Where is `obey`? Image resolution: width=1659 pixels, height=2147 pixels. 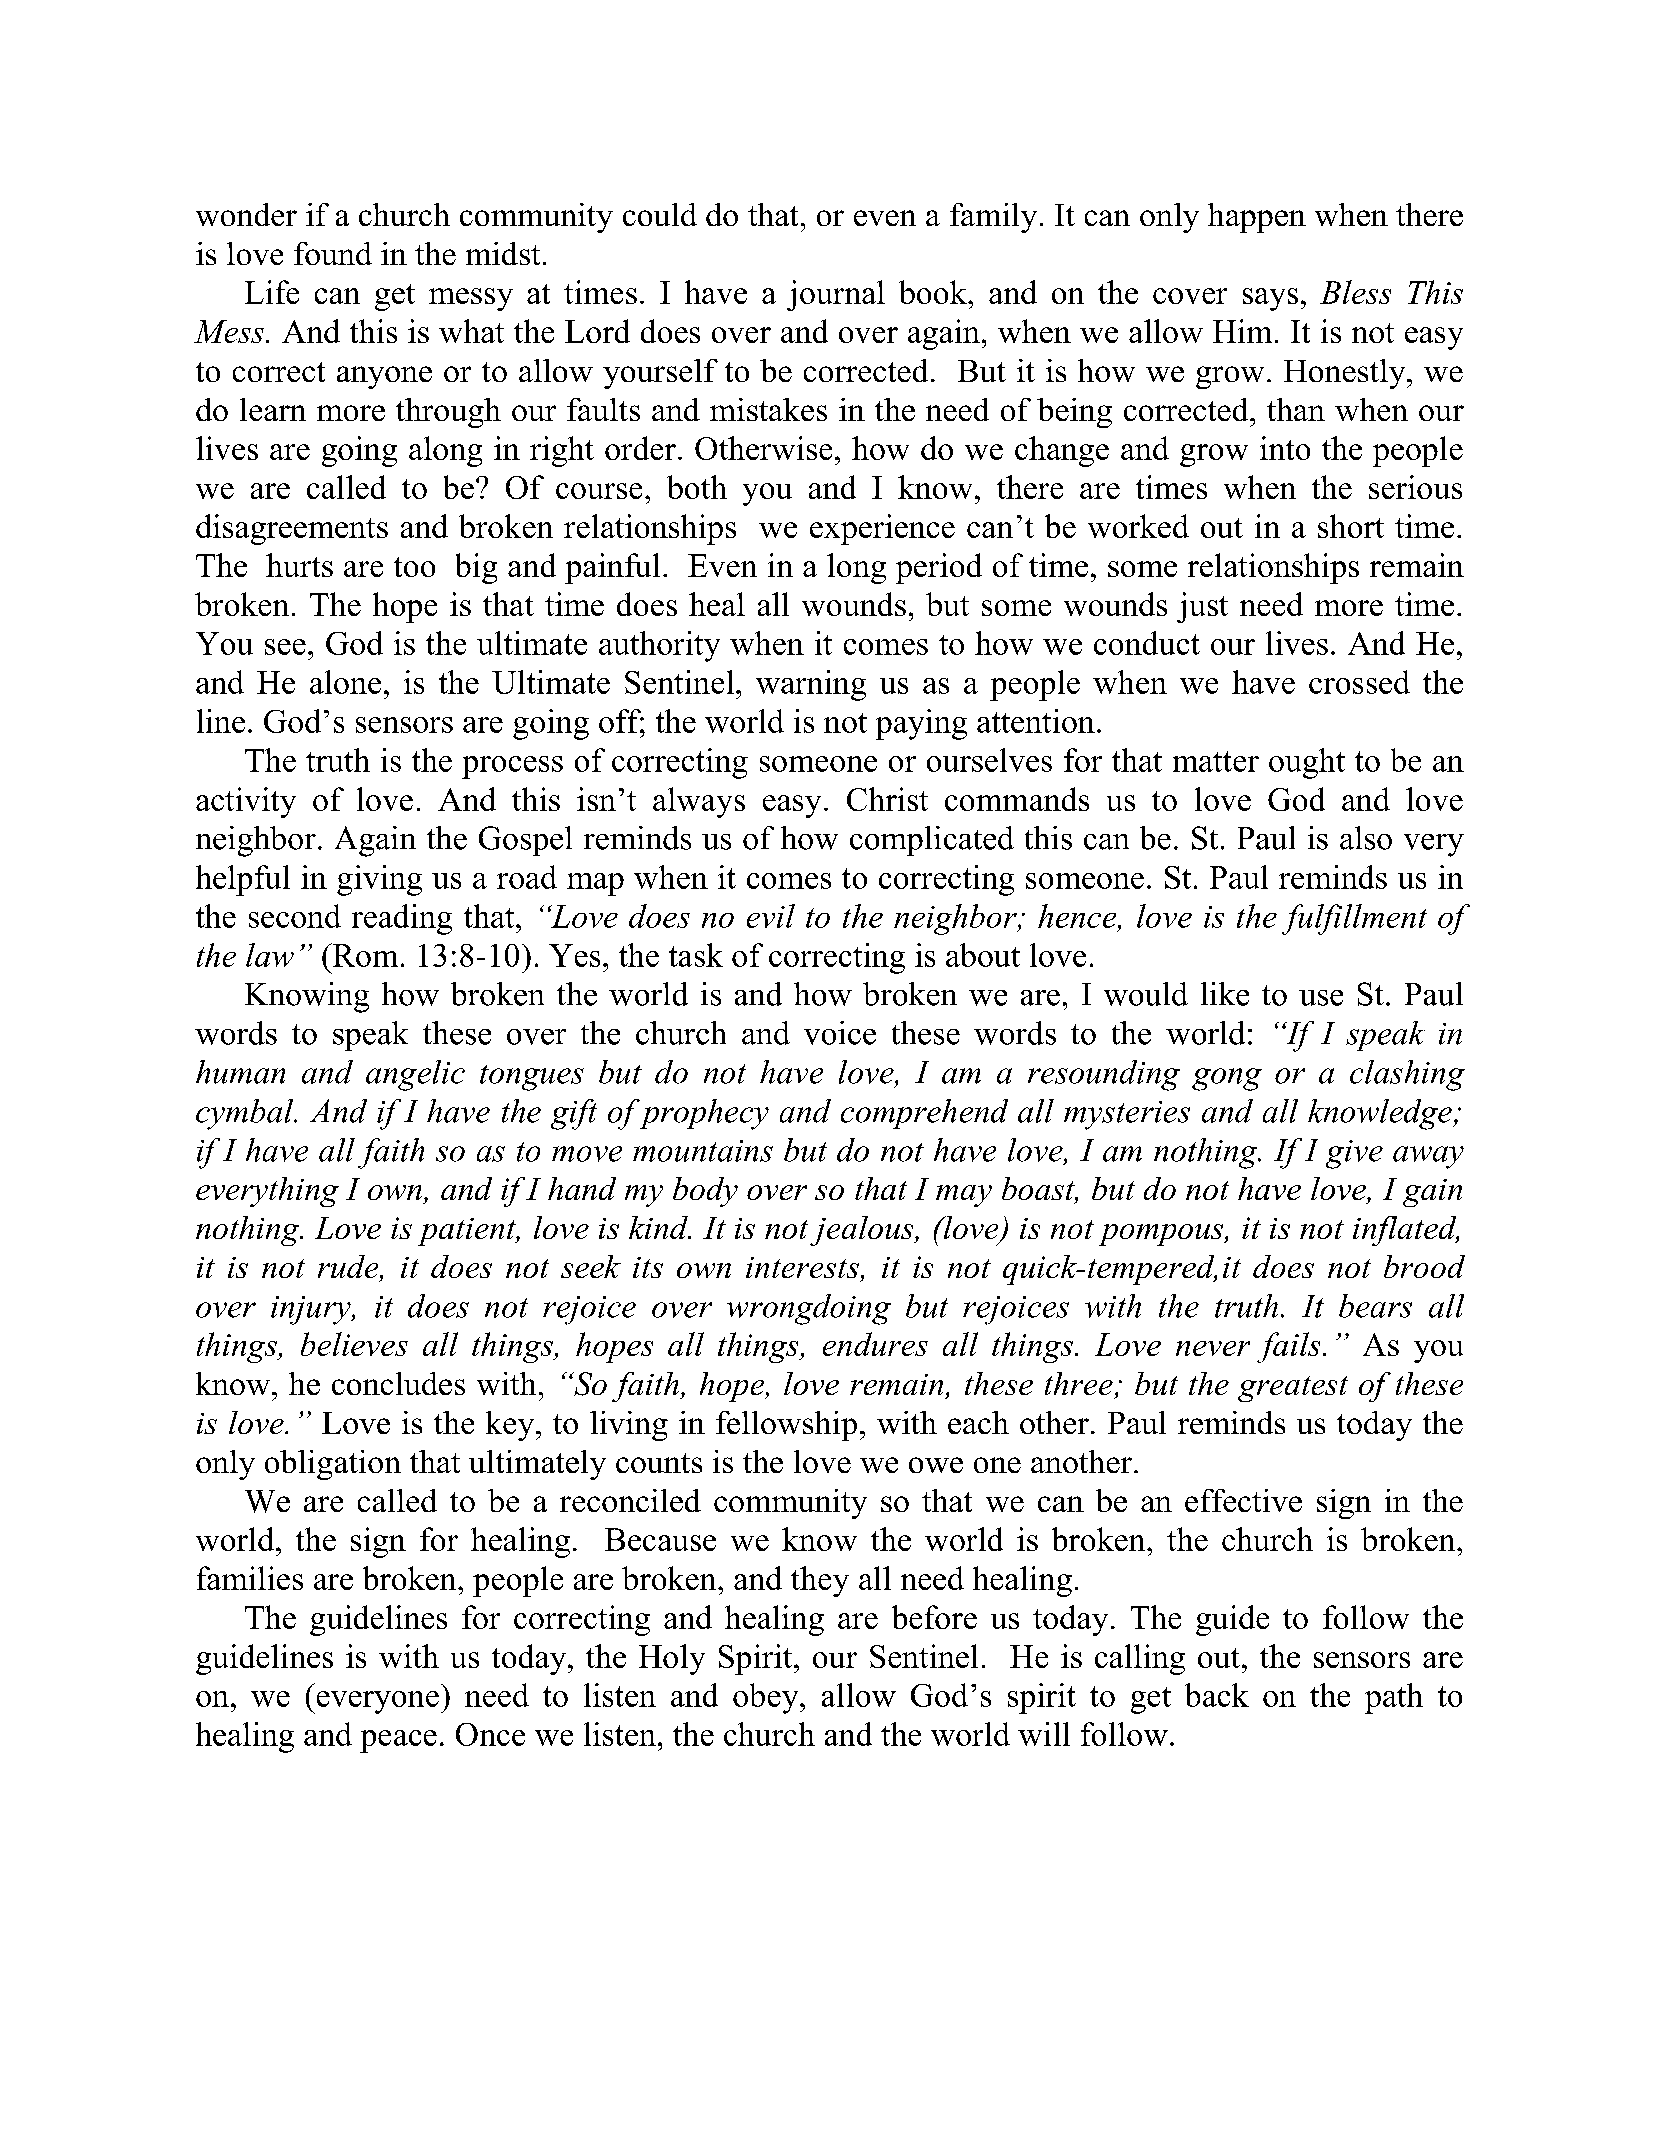
obey is located at coordinates (767, 1698).
